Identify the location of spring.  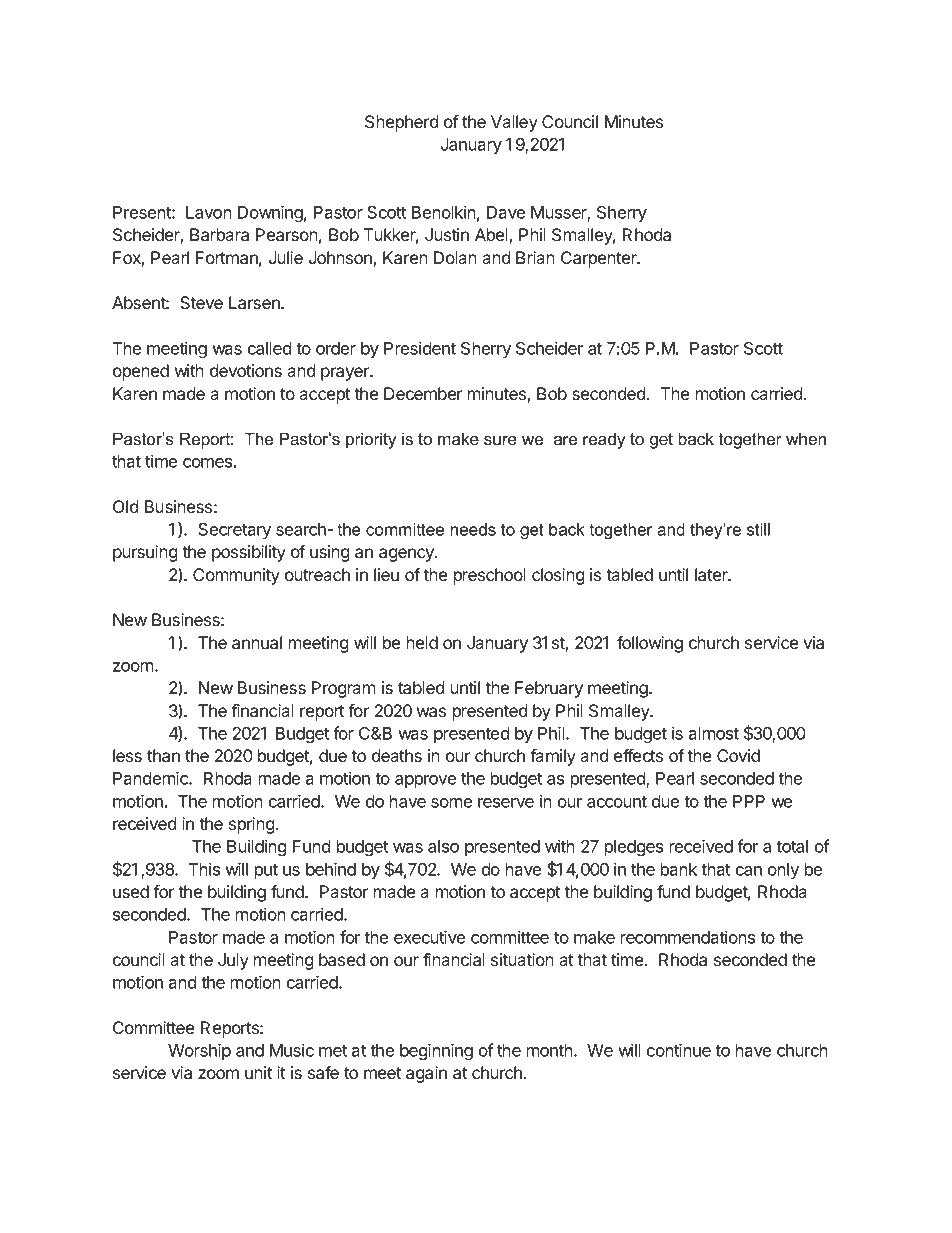
(252, 825).
